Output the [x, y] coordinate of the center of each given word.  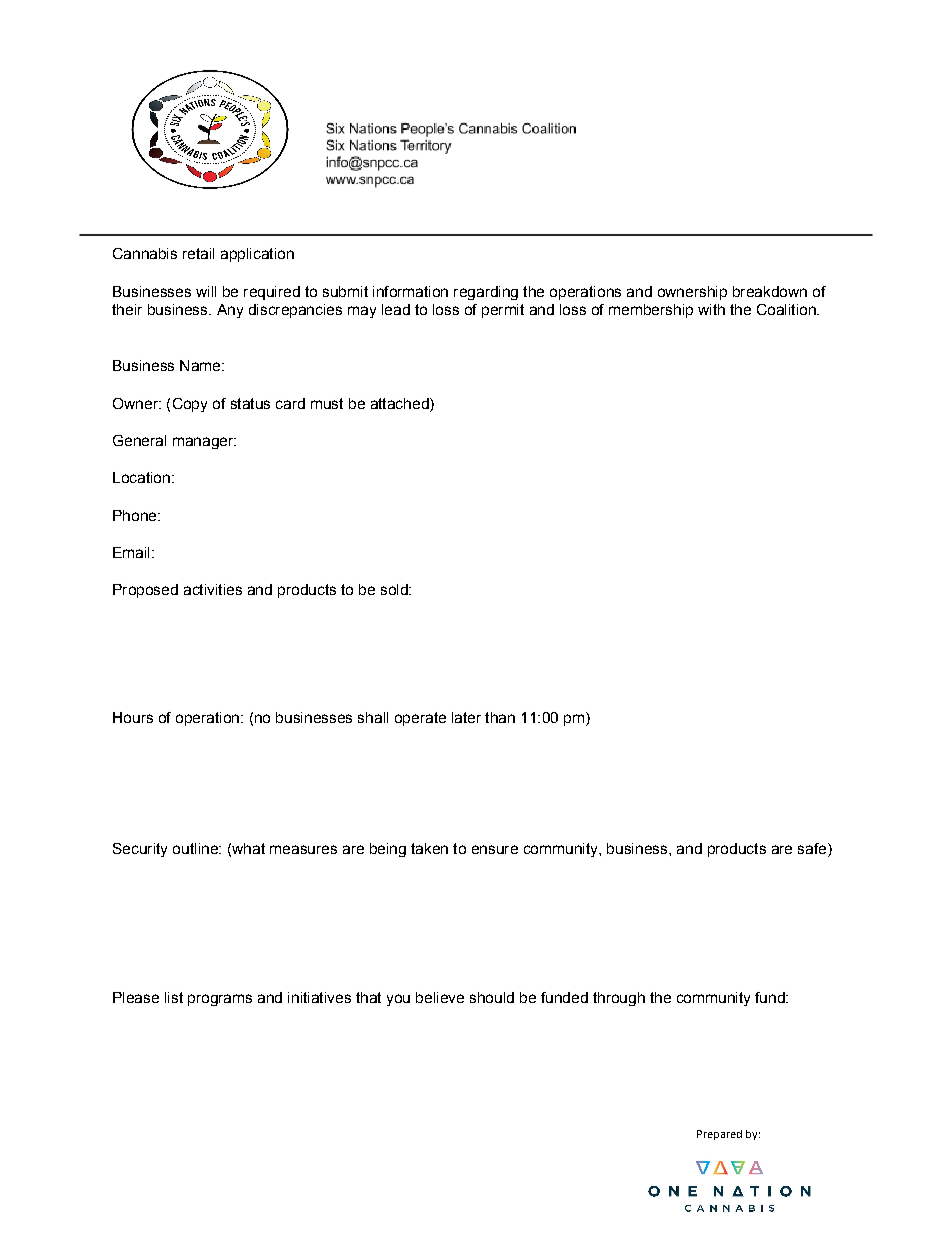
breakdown [770, 291]
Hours [133, 717]
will [206, 291]
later [466, 717]
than [500, 717]
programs [220, 1000]
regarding [486, 293]
